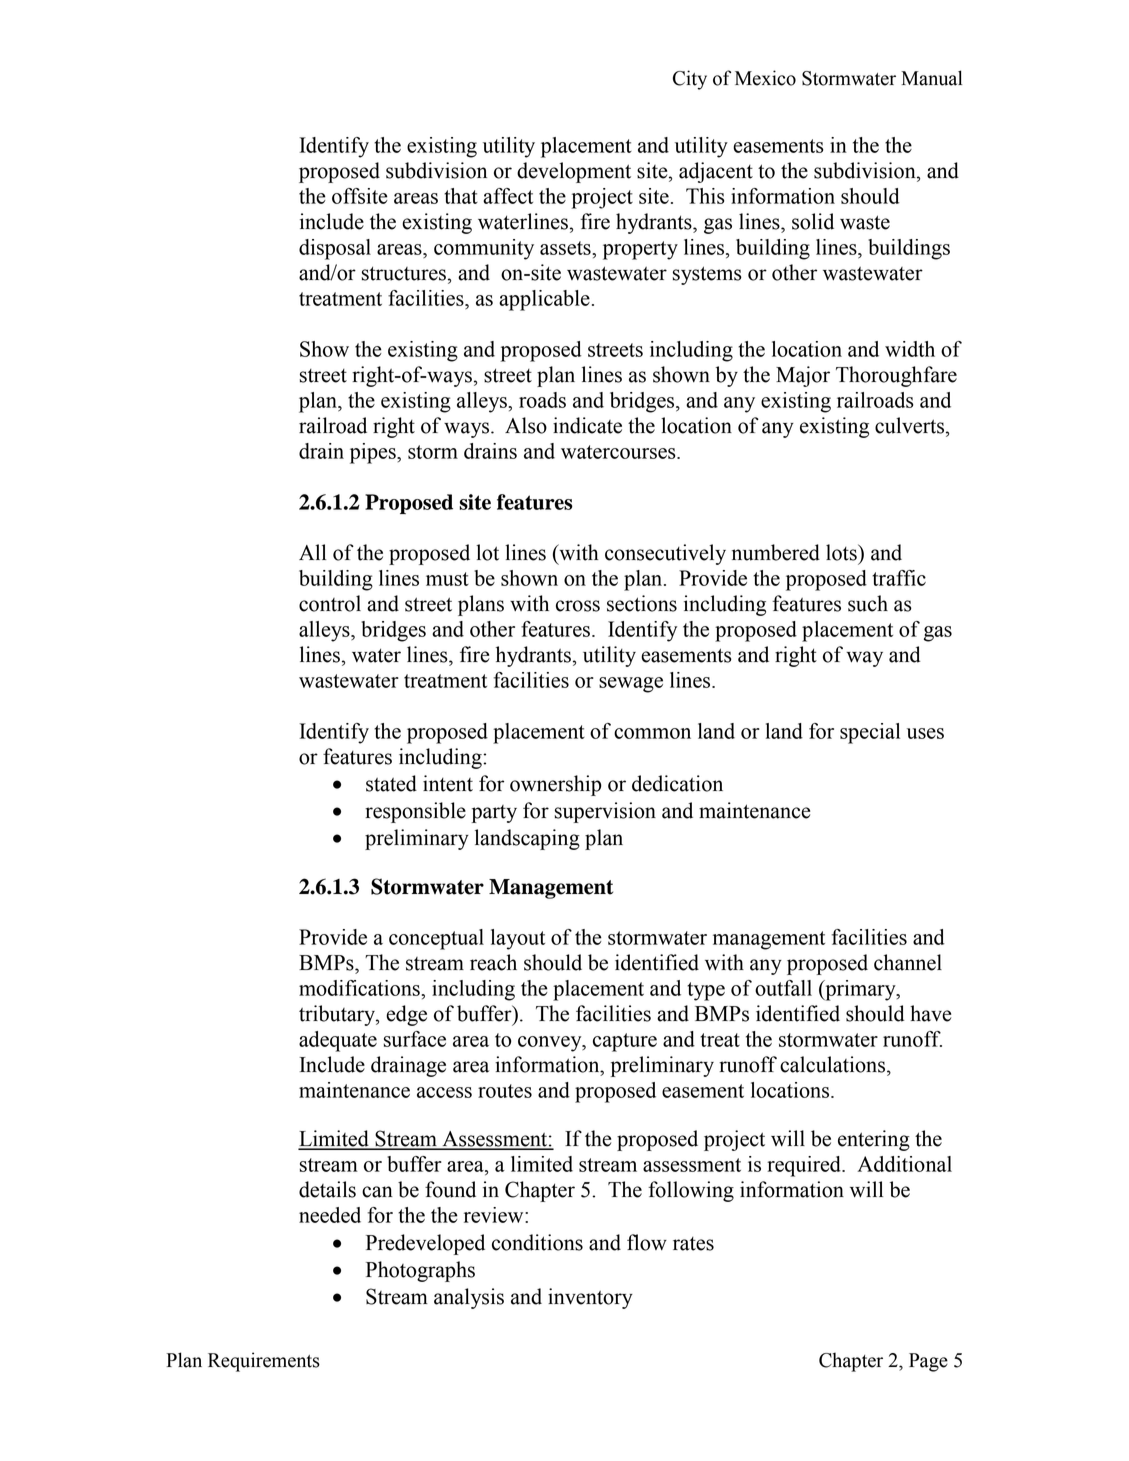 The height and width of the image is (1461, 1129). Describe the element at coordinates (574, 172) in the image. I see `development` at that location.
